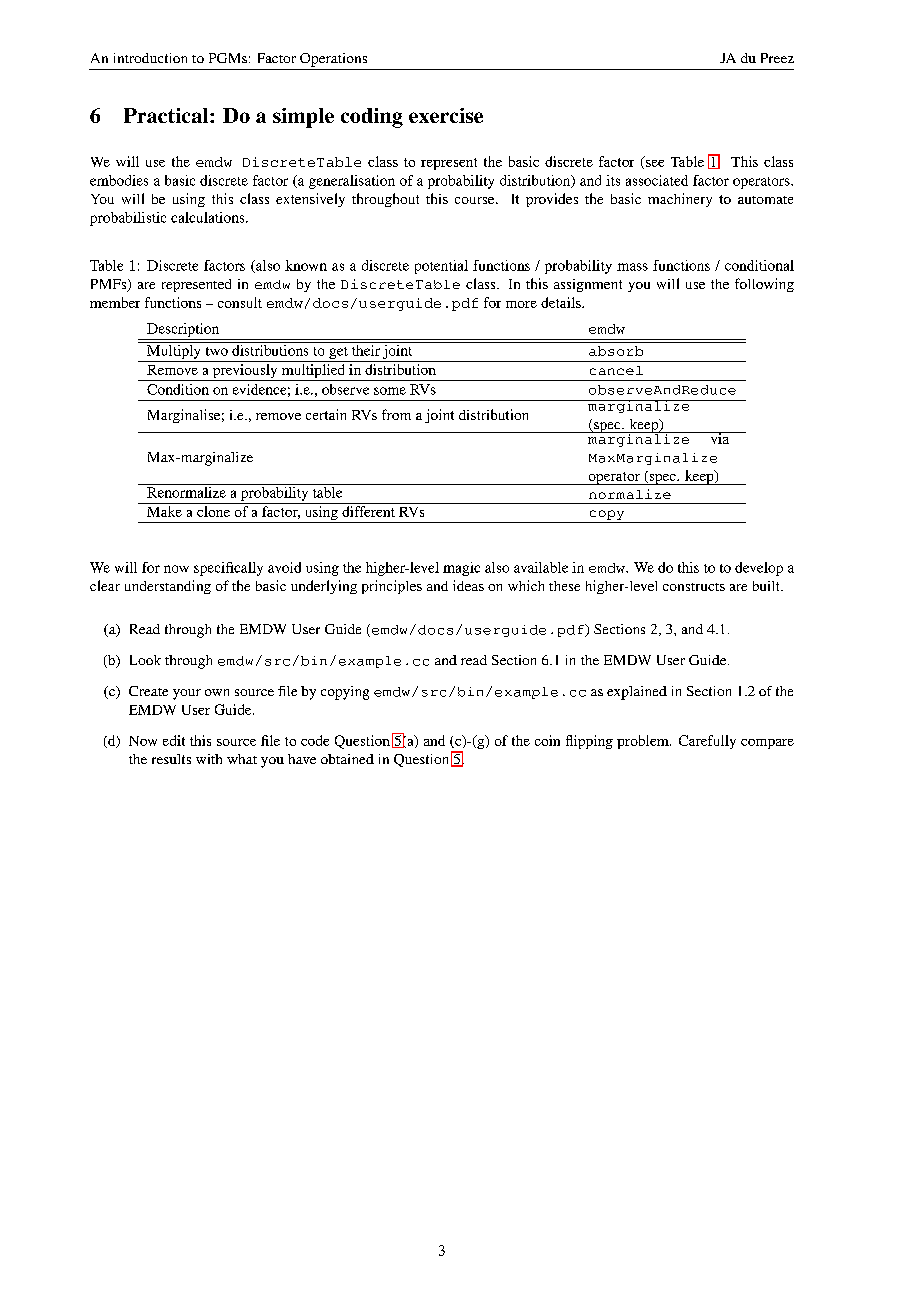  I want to click on associated, so click(657, 180).
